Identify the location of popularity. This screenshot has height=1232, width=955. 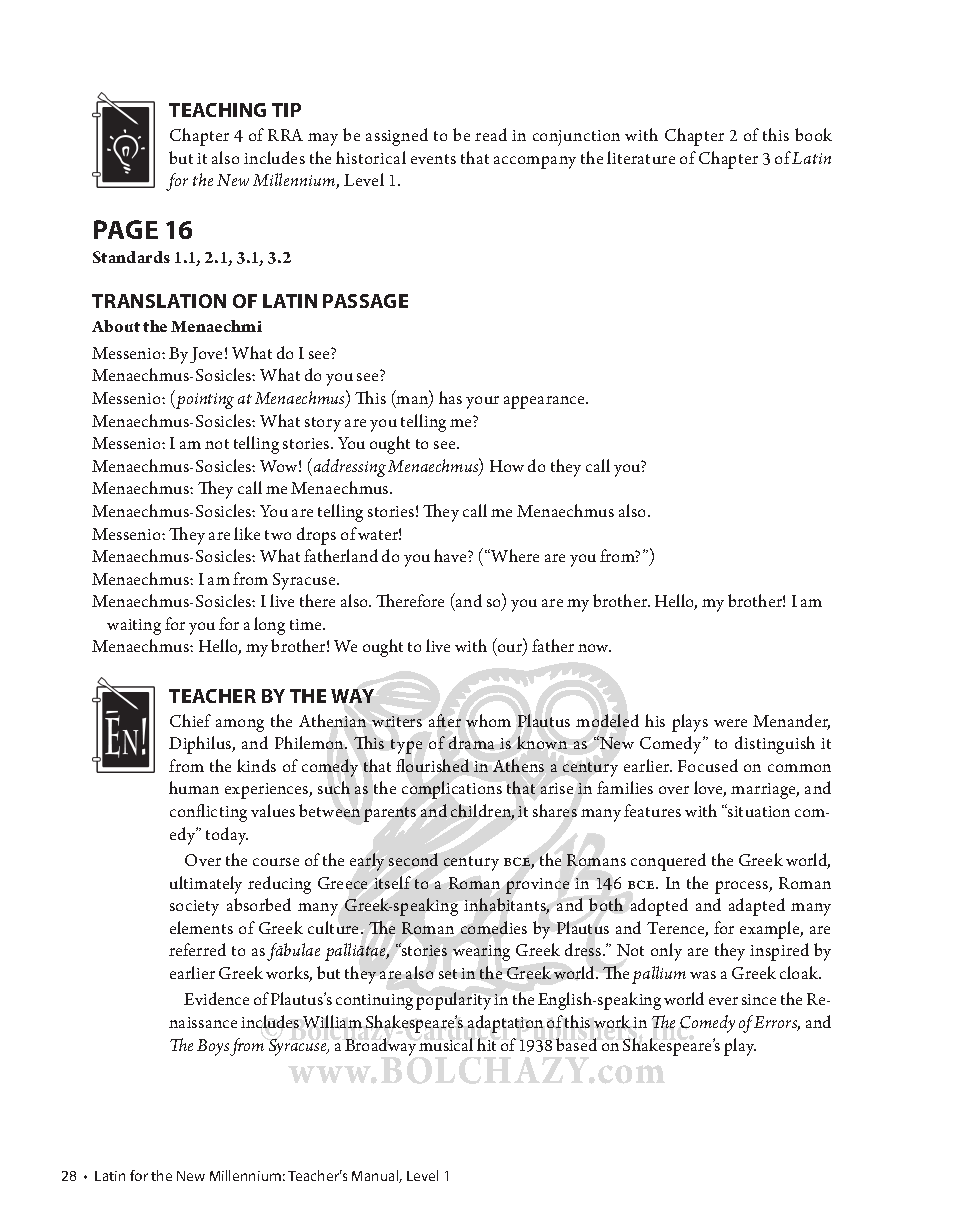
(453, 1001).
